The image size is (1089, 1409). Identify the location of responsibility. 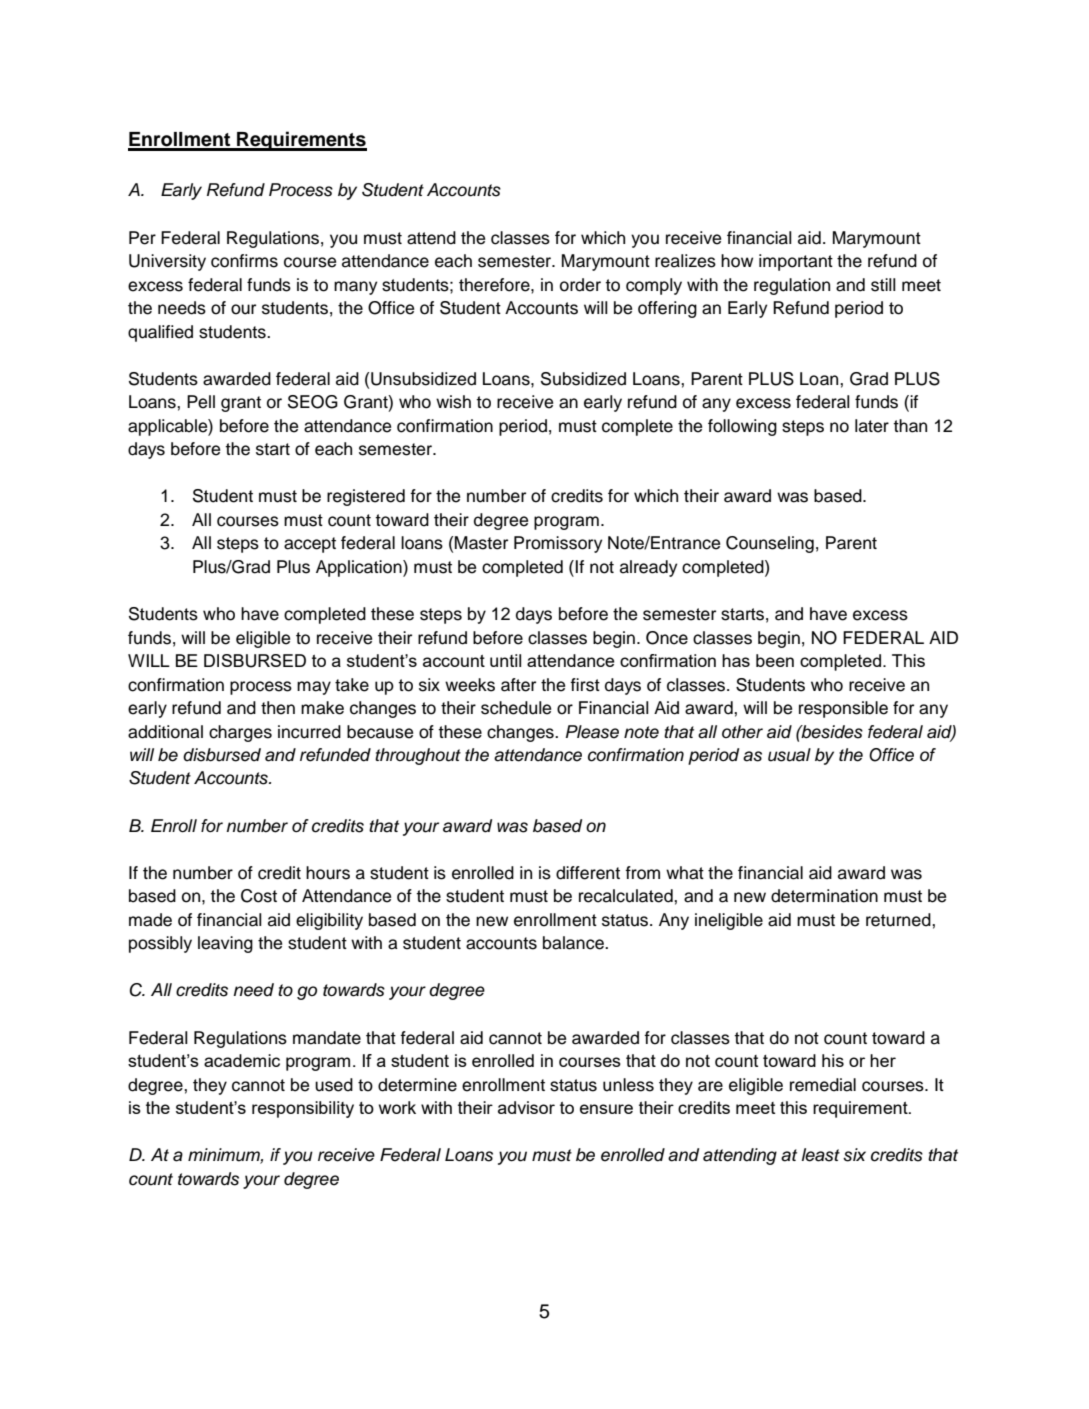
(303, 1109).
